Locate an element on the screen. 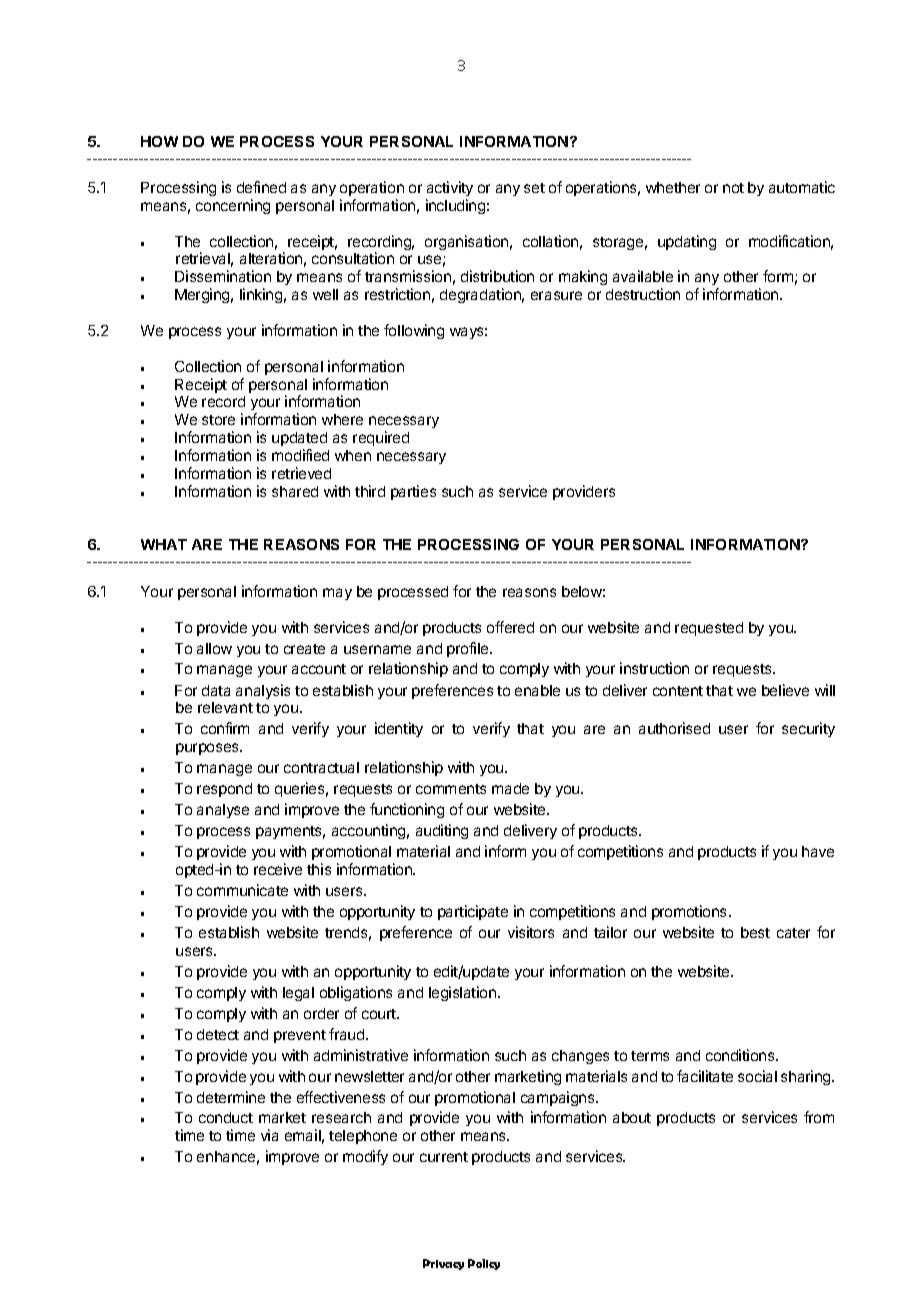 Image resolution: width=924 pixels, height=1308 pixels. legal is located at coordinates (298, 994).
